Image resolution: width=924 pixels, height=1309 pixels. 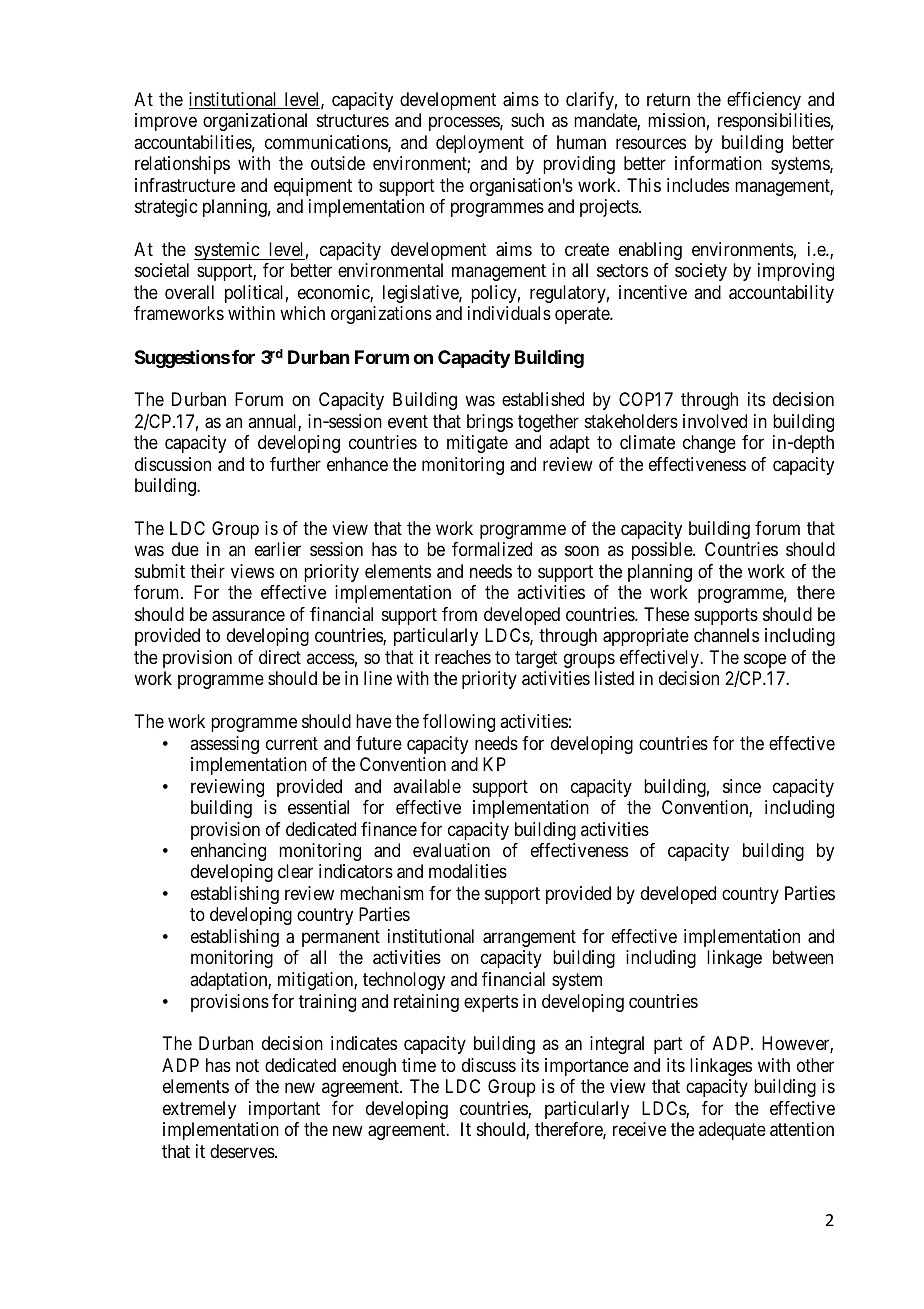 I want to click on information, so click(x=718, y=163).
